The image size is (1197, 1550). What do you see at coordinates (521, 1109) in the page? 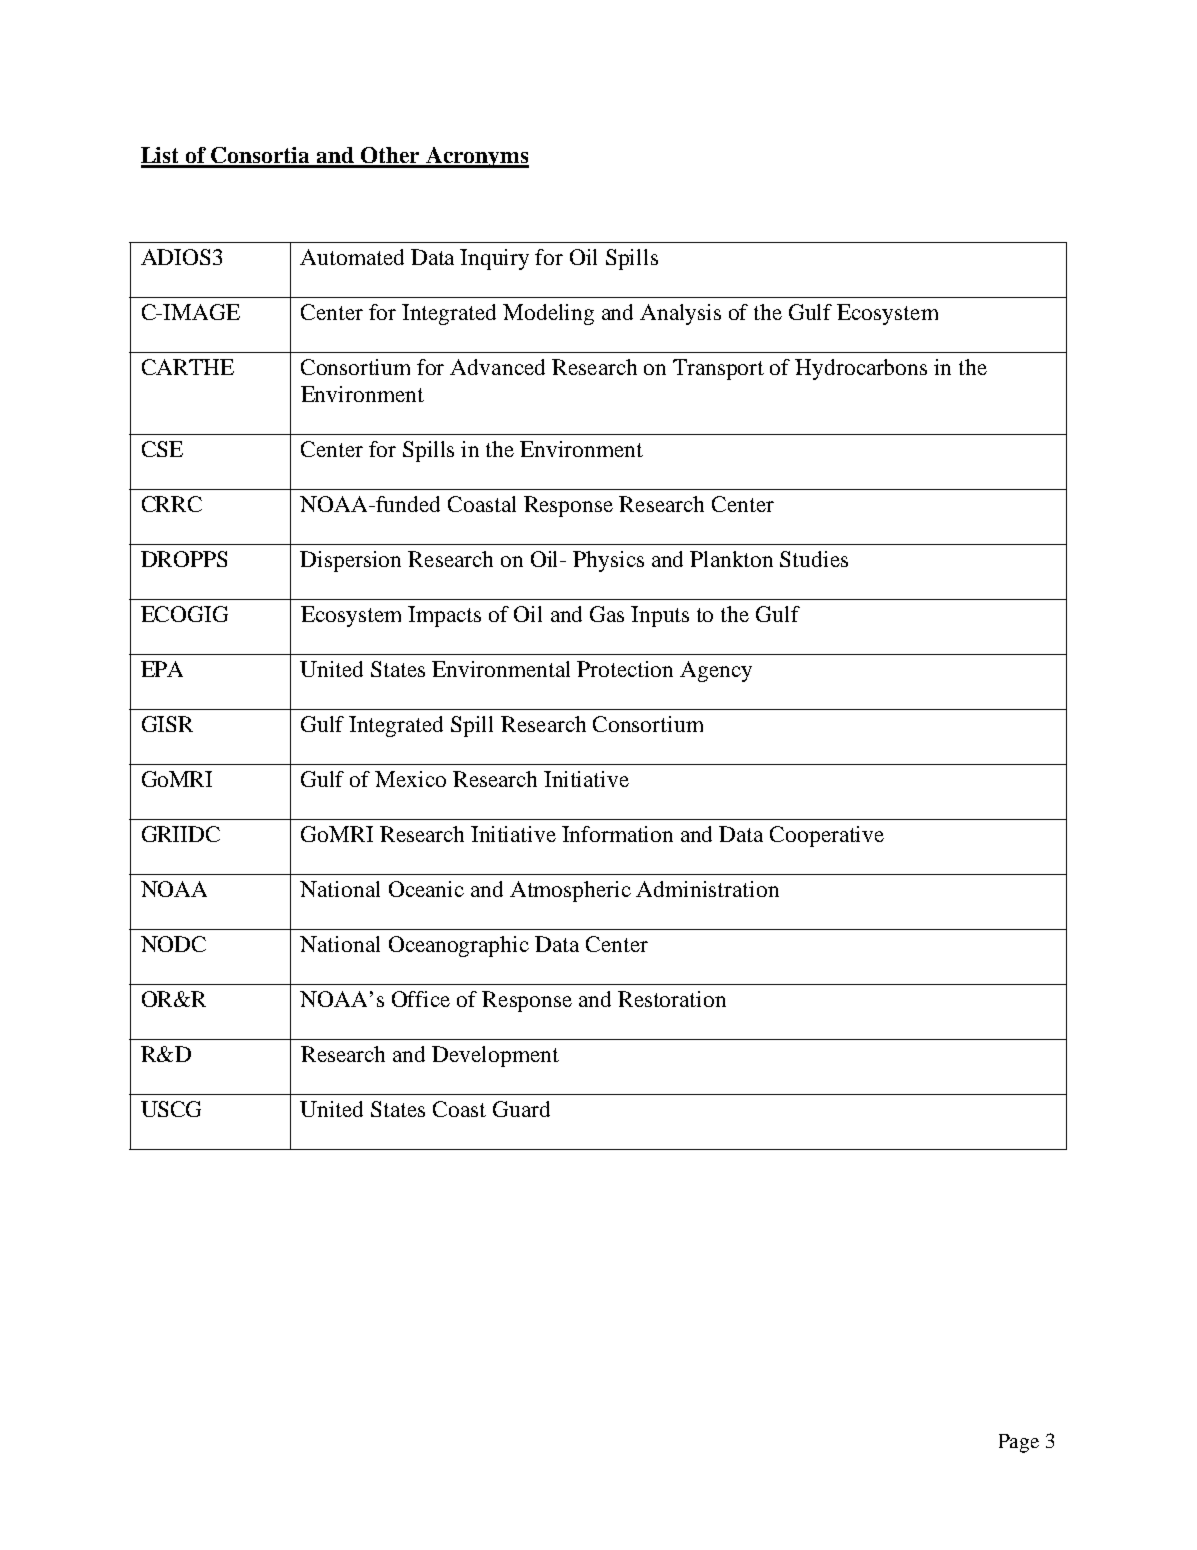
I see `Guard` at bounding box center [521, 1109].
